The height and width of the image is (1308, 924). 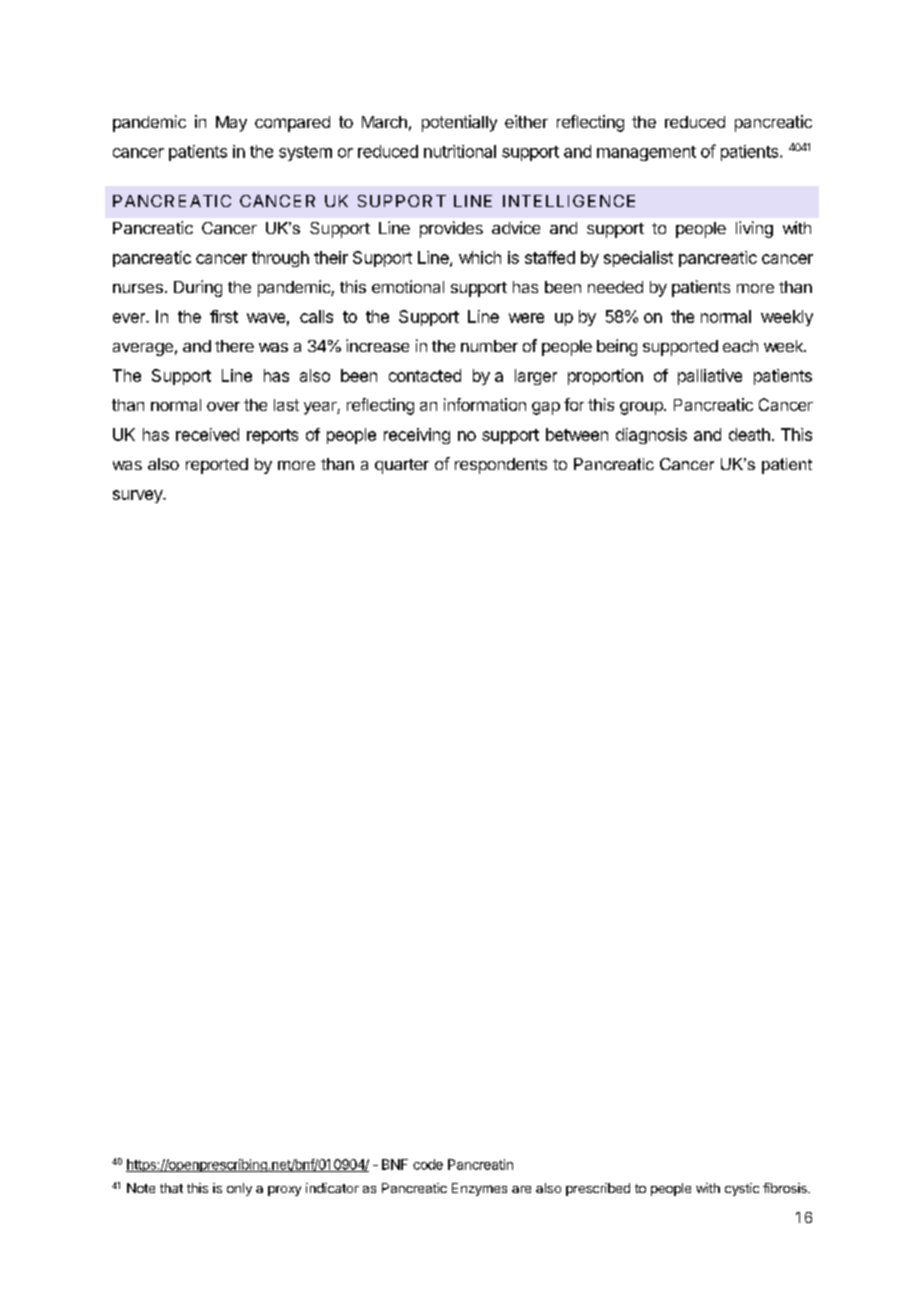 What do you see at coordinates (231, 124) in the image?
I see `May` at bounding box center [231, 124].
